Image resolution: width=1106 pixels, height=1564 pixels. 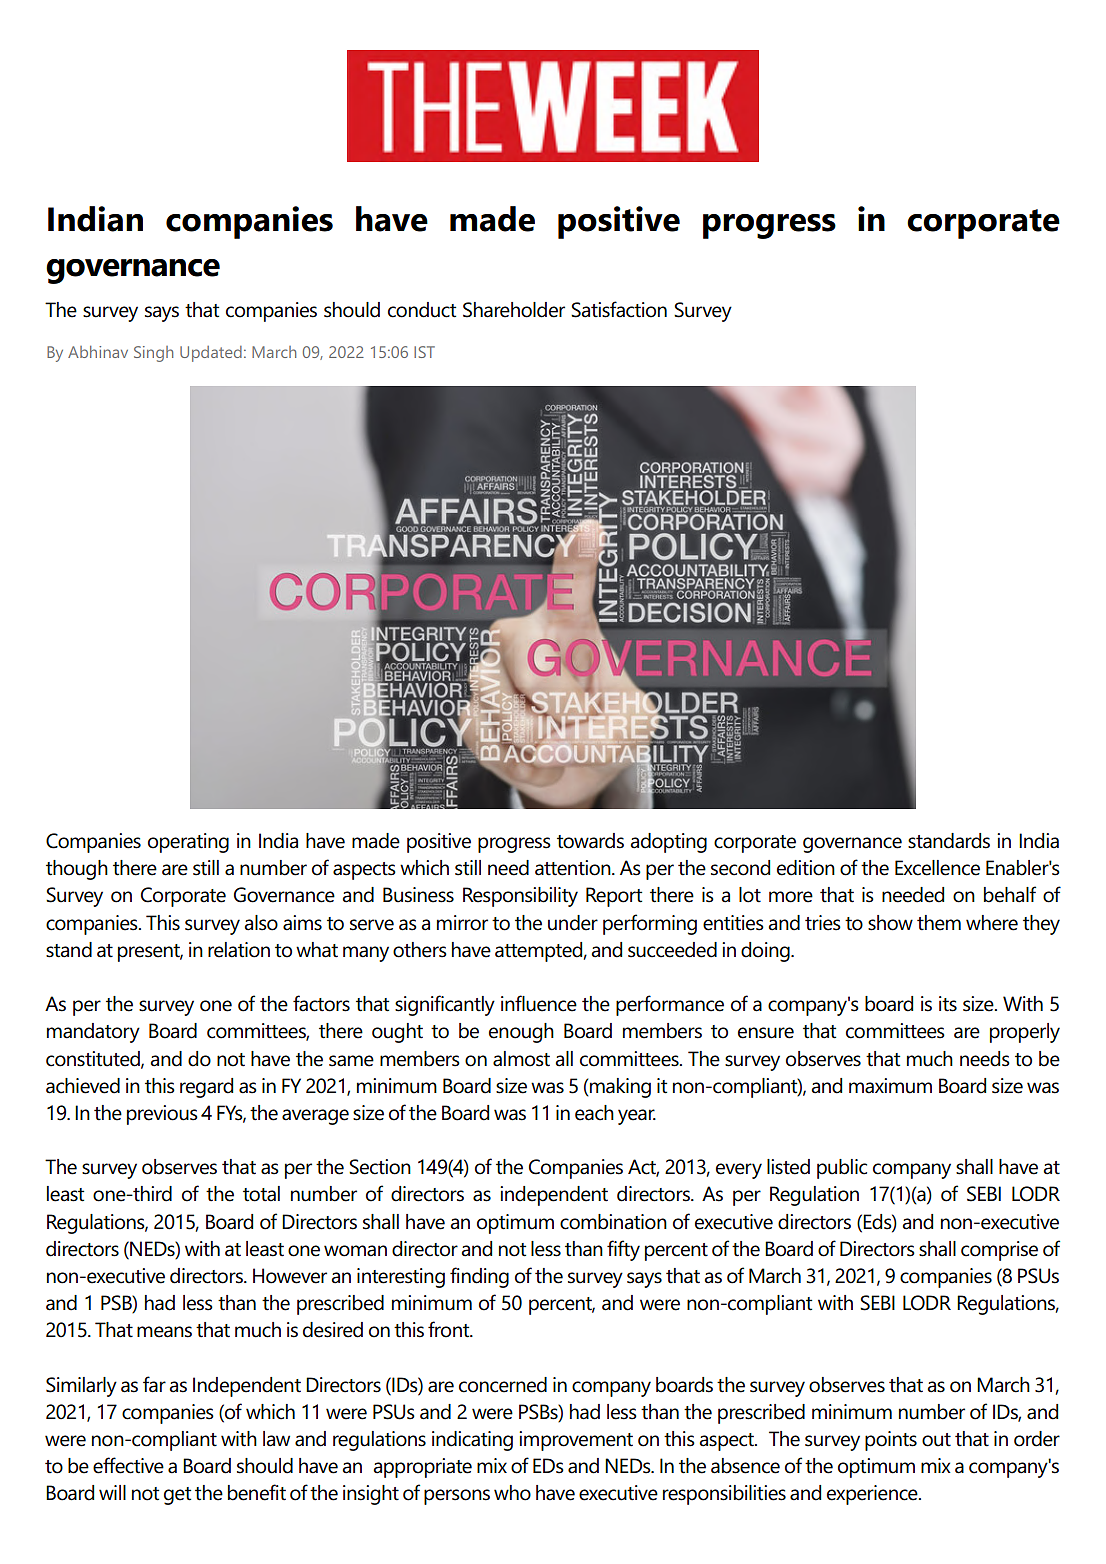 I want to click on Excellence, so click(x=937, y=868).
